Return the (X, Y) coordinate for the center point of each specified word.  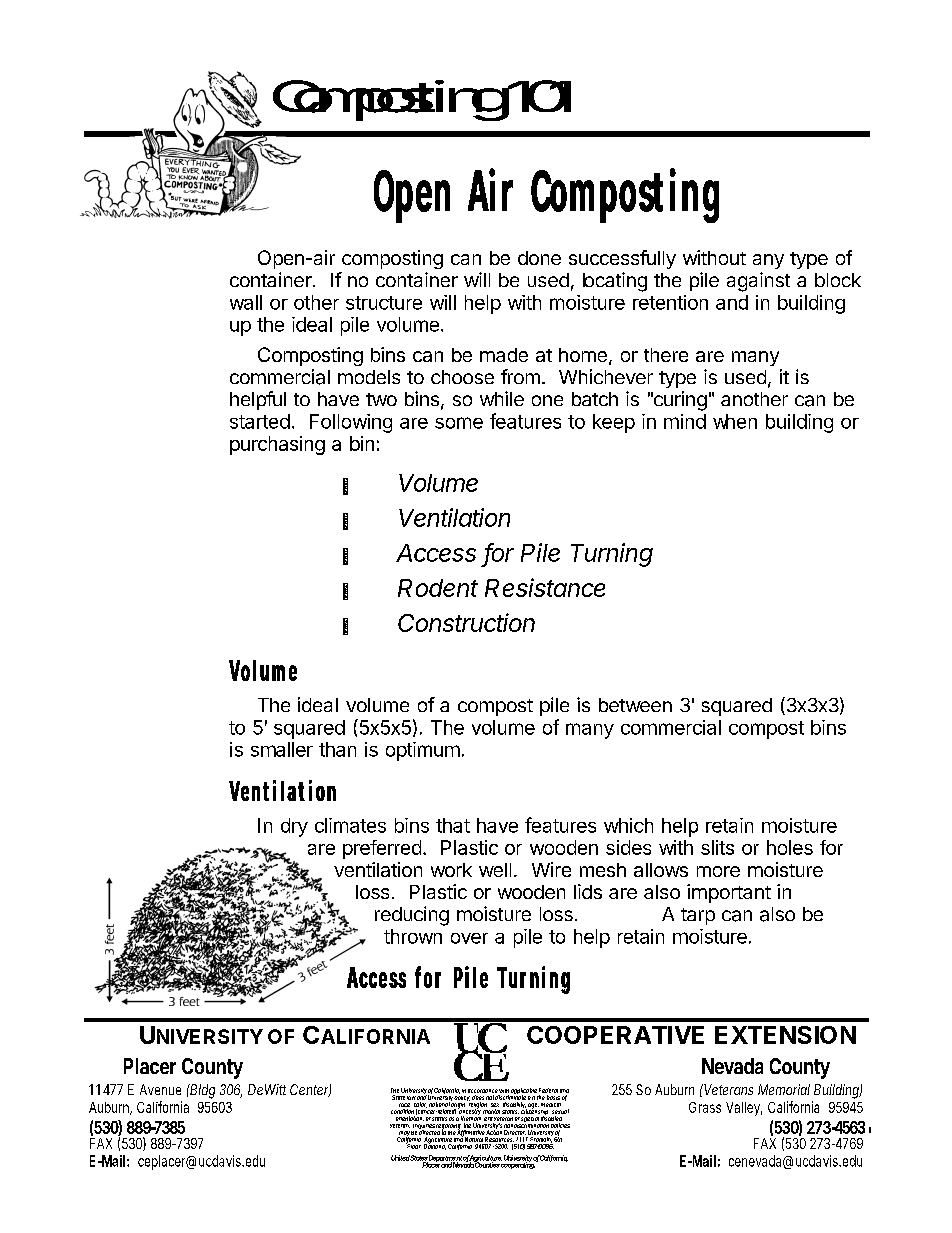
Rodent (438, 588)
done (539, 258)
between (635, 705)
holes (790, 847)
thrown (413, 936)
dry (294, 827)
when (735, 421)
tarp (698, 916)
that (453, 825)
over (469, 938)
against (758, 282)
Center (310, 1090)
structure (384, 303)
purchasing (277, 445)
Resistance (545, 587)
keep (614, 423)
